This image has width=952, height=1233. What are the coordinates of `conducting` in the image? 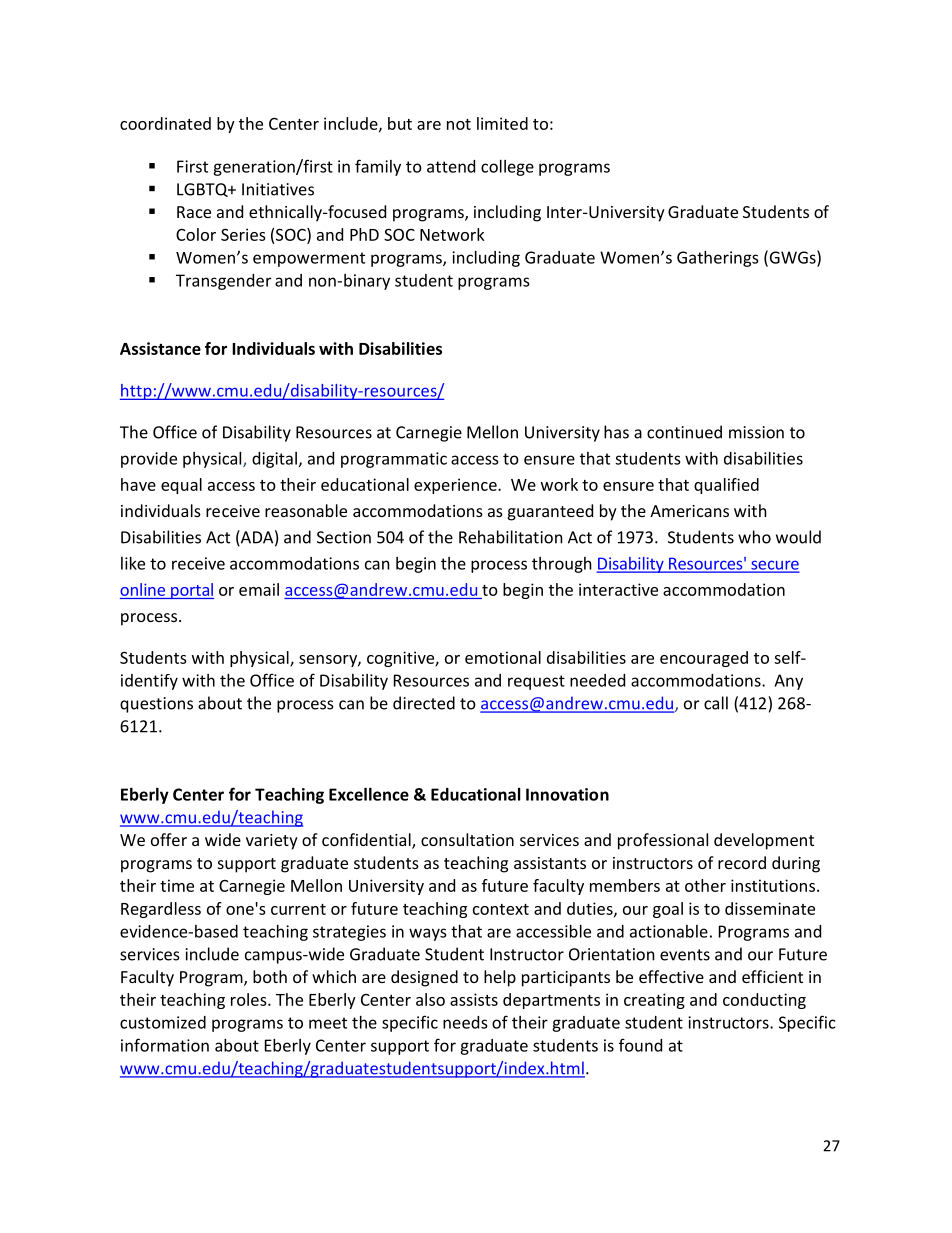 It's located at (764, 1001).
